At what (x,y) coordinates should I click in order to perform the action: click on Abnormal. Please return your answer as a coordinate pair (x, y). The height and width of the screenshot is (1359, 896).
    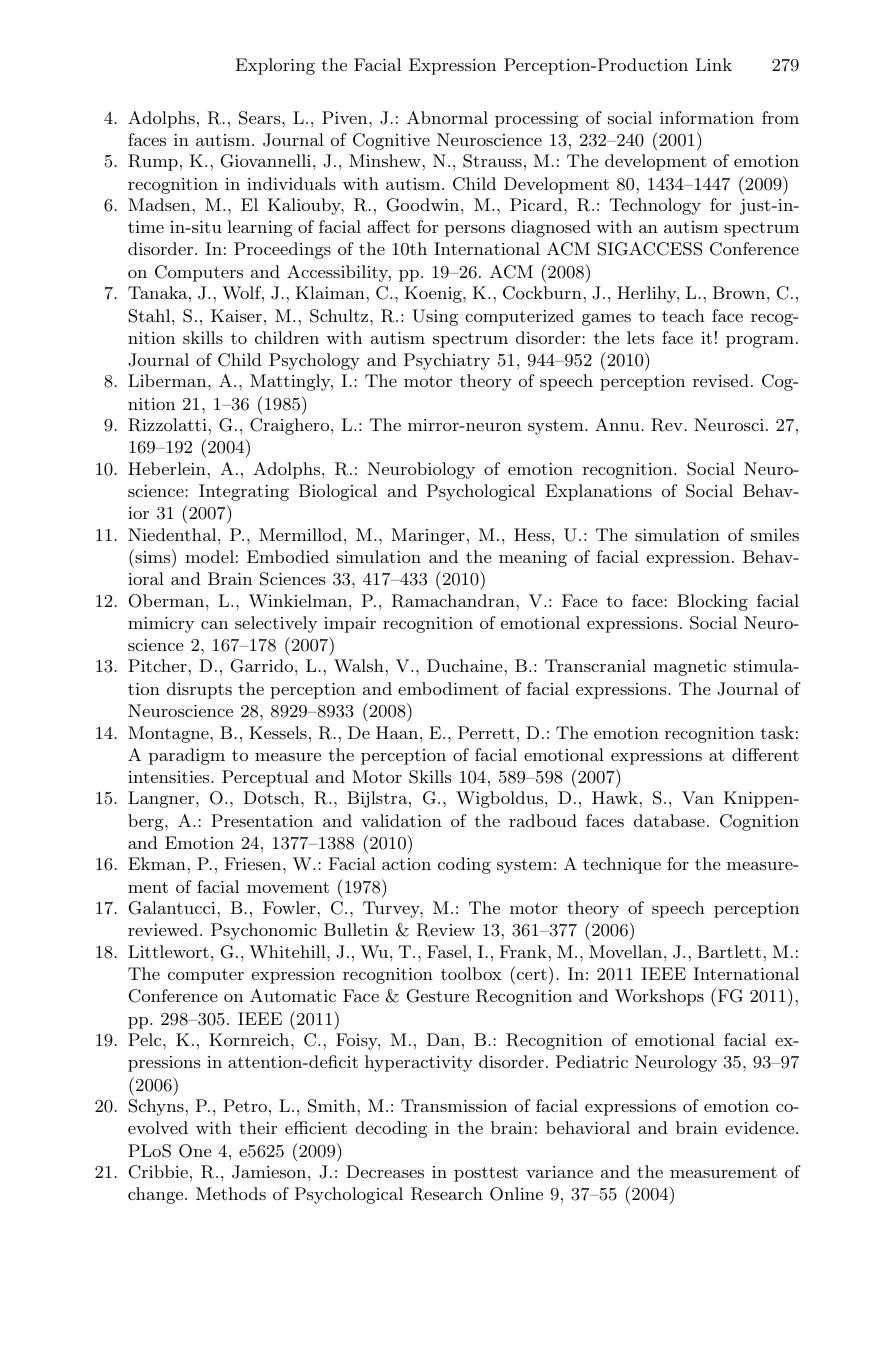
    Looking at the image, I should click on (447, 117).
